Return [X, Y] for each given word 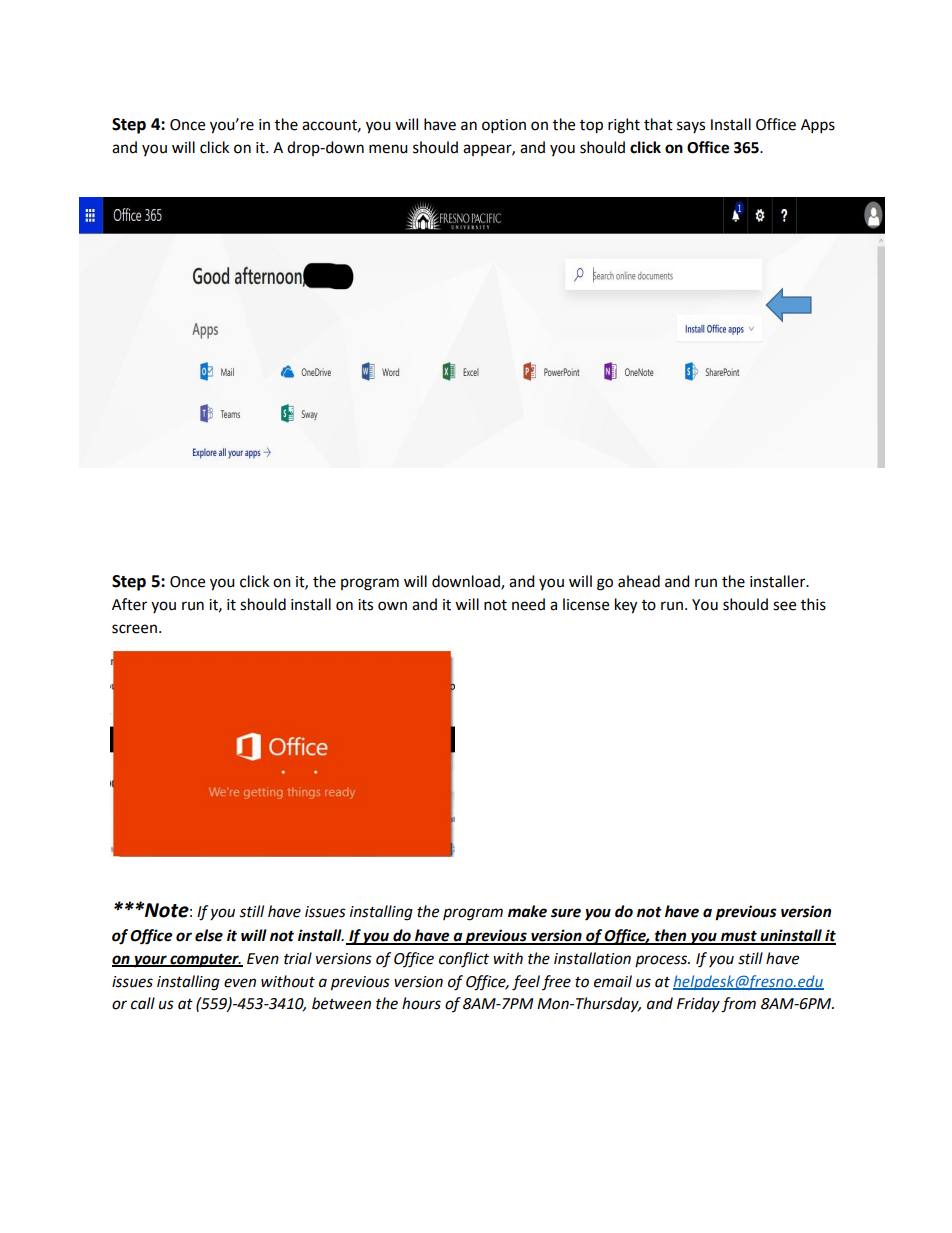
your [150, 961]
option [504, 126]
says [691, 127]
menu [388, 149]
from [738, 1005]
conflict [464, 960]
